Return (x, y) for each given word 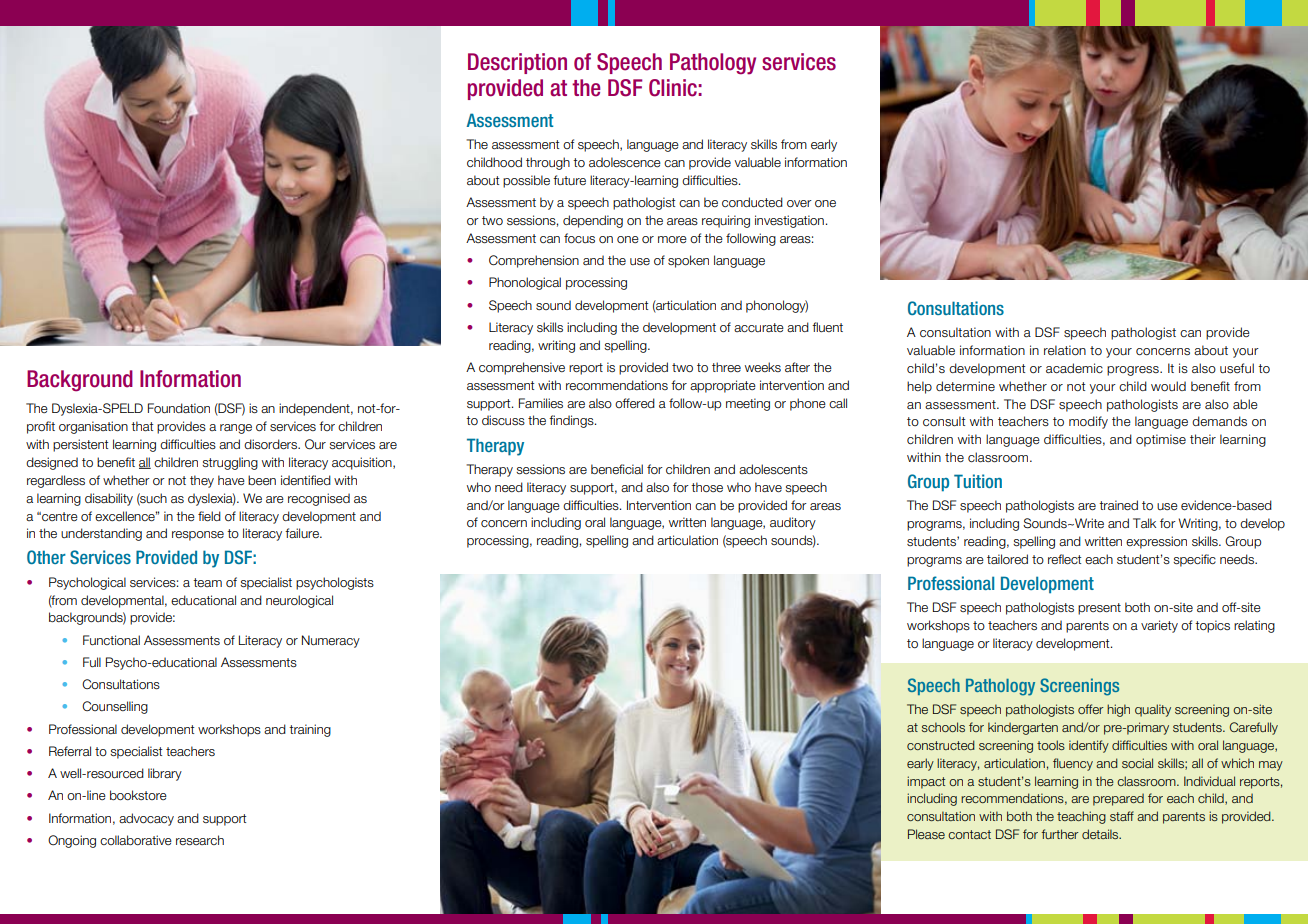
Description (517, 63)
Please (926, 834)
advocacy (146, 819)
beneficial (617, 469)
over (799, 204)
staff (1122, 816)
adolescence (625, 162)
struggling (230, 463)
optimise (1161, 440)
